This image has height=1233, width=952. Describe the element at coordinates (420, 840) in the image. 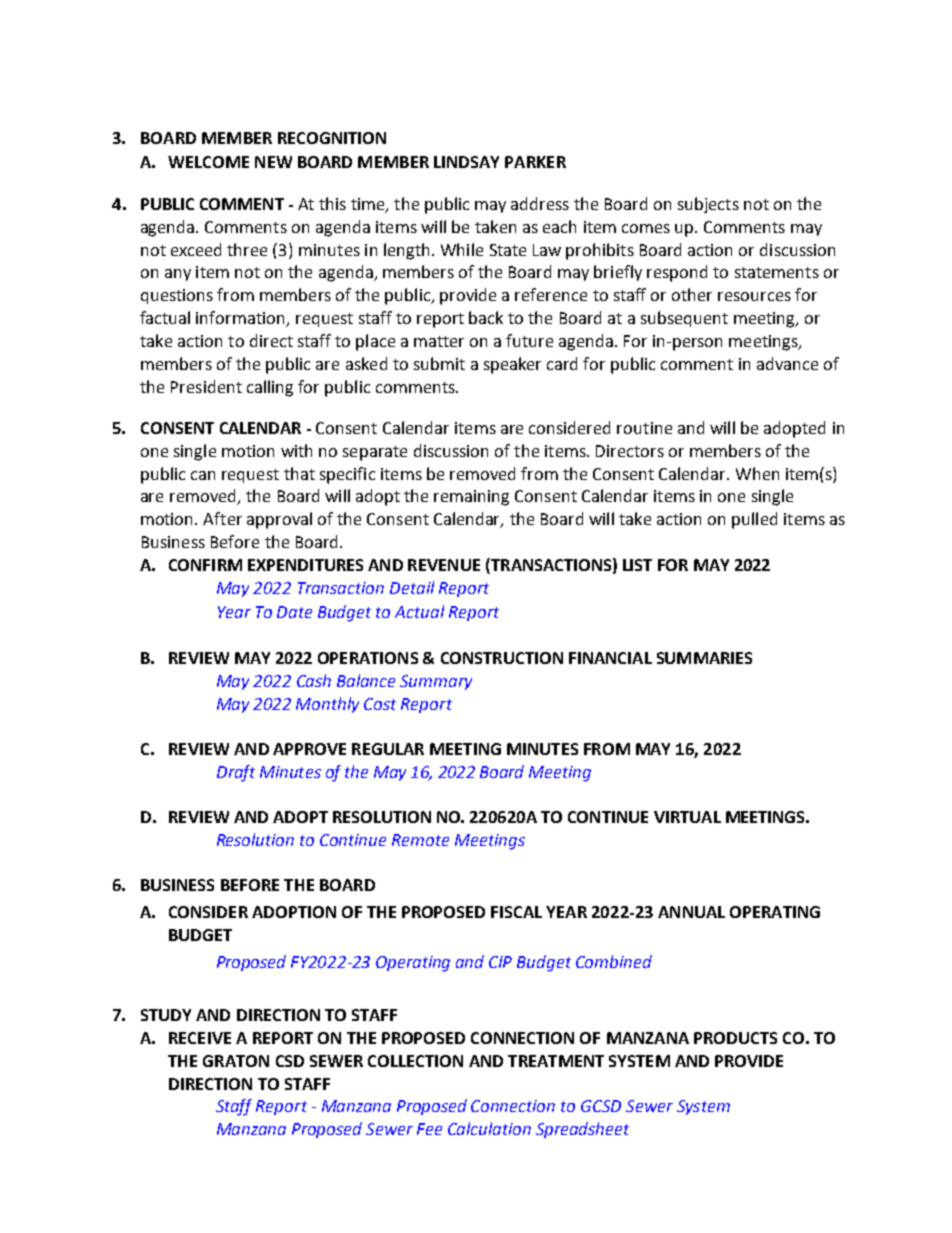

I see `Remote` at that location.
